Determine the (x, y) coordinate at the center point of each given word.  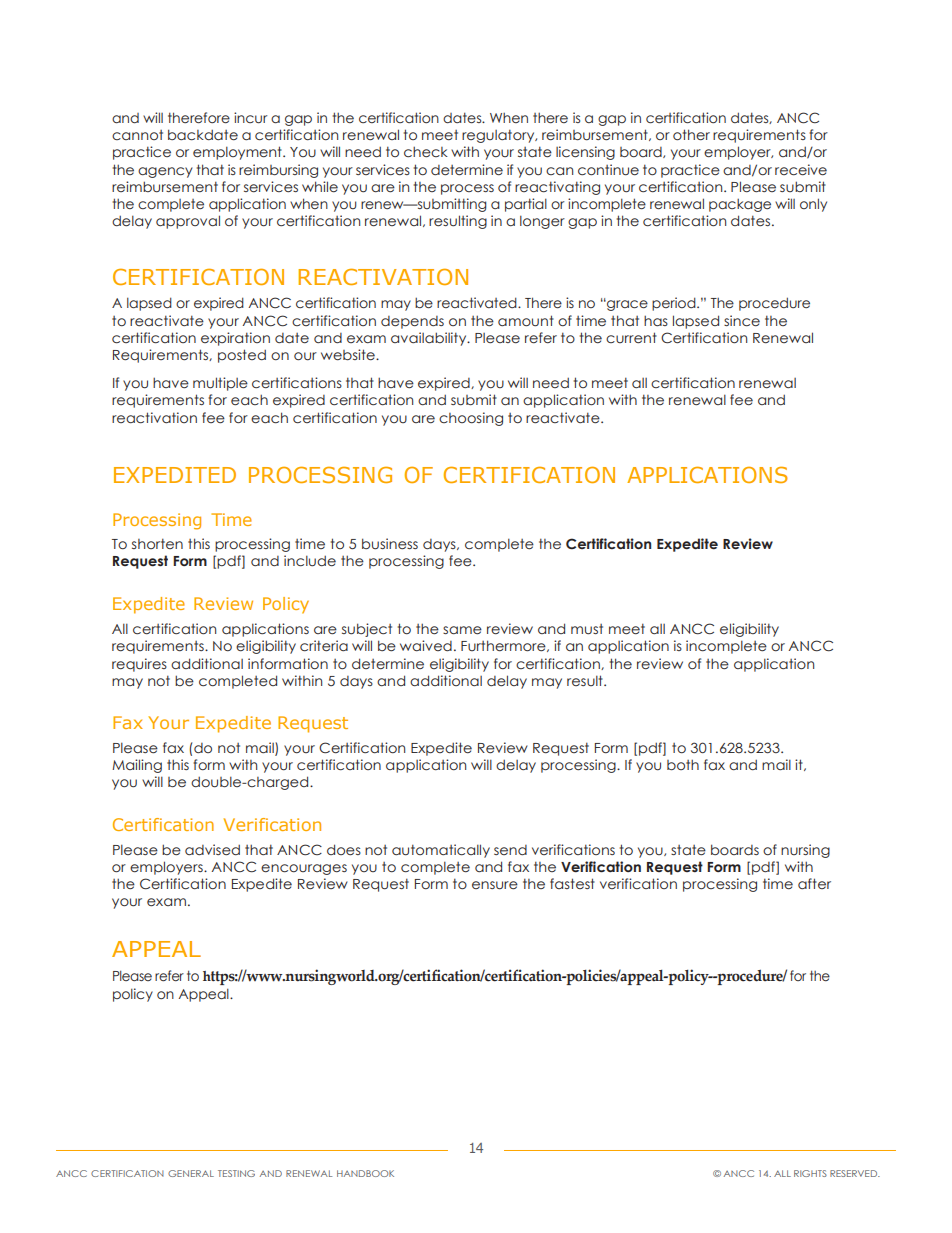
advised (212, 850)
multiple (220, 384)
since (742, 321)
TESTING (236, 1173)
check (426, 152)
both (683, 764)
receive (801, 170)
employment (238, 153)
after (814, 883)
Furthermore (504, 646)
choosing (471, 419)
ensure (495, 885)
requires (139, 665)
